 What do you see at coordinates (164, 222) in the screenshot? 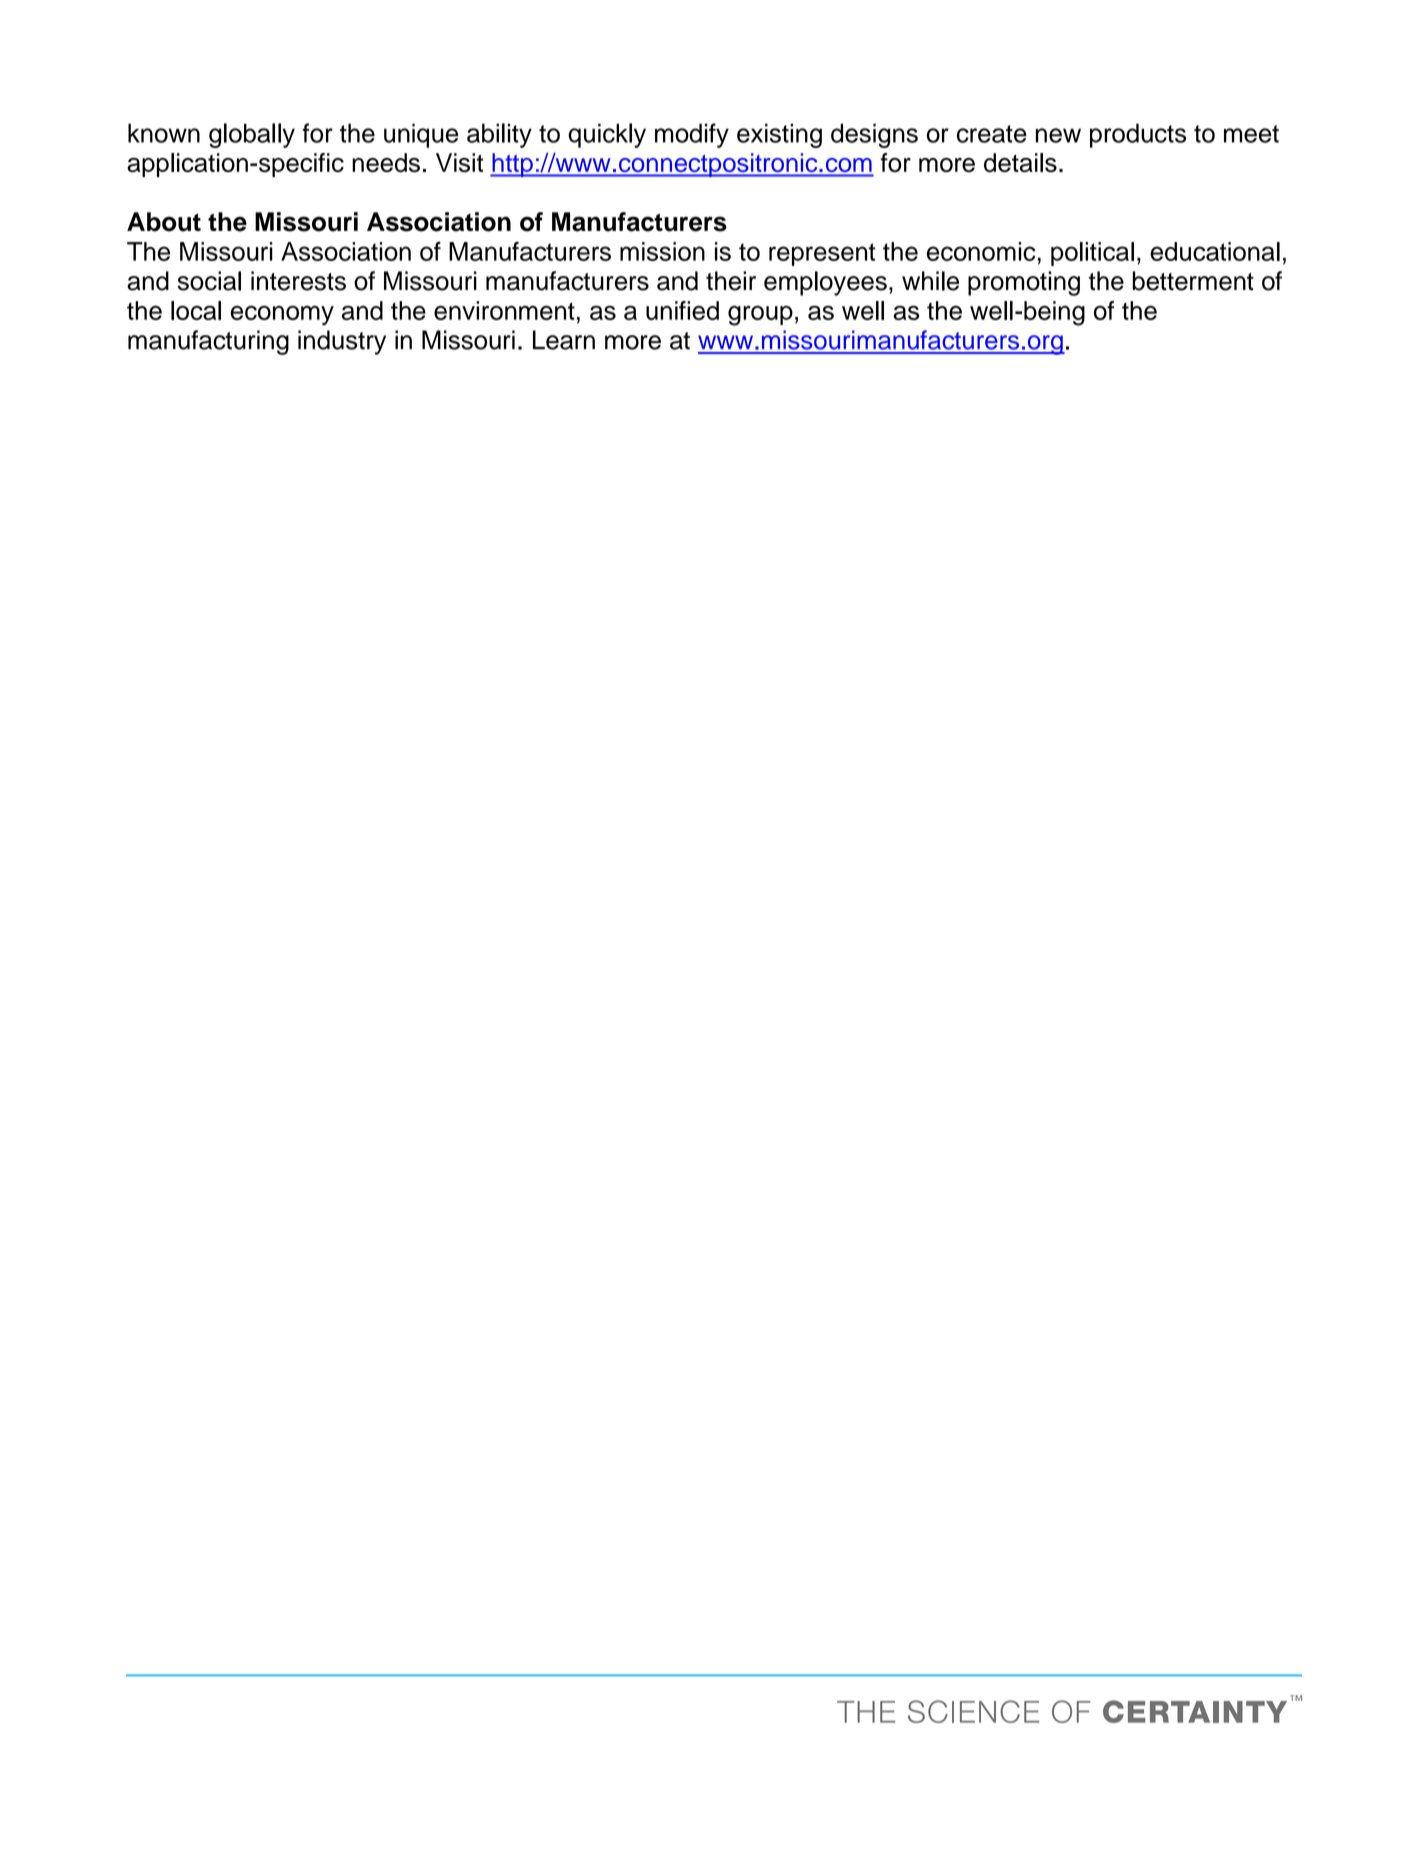
I see `About` at bounding box center [164, 222].
